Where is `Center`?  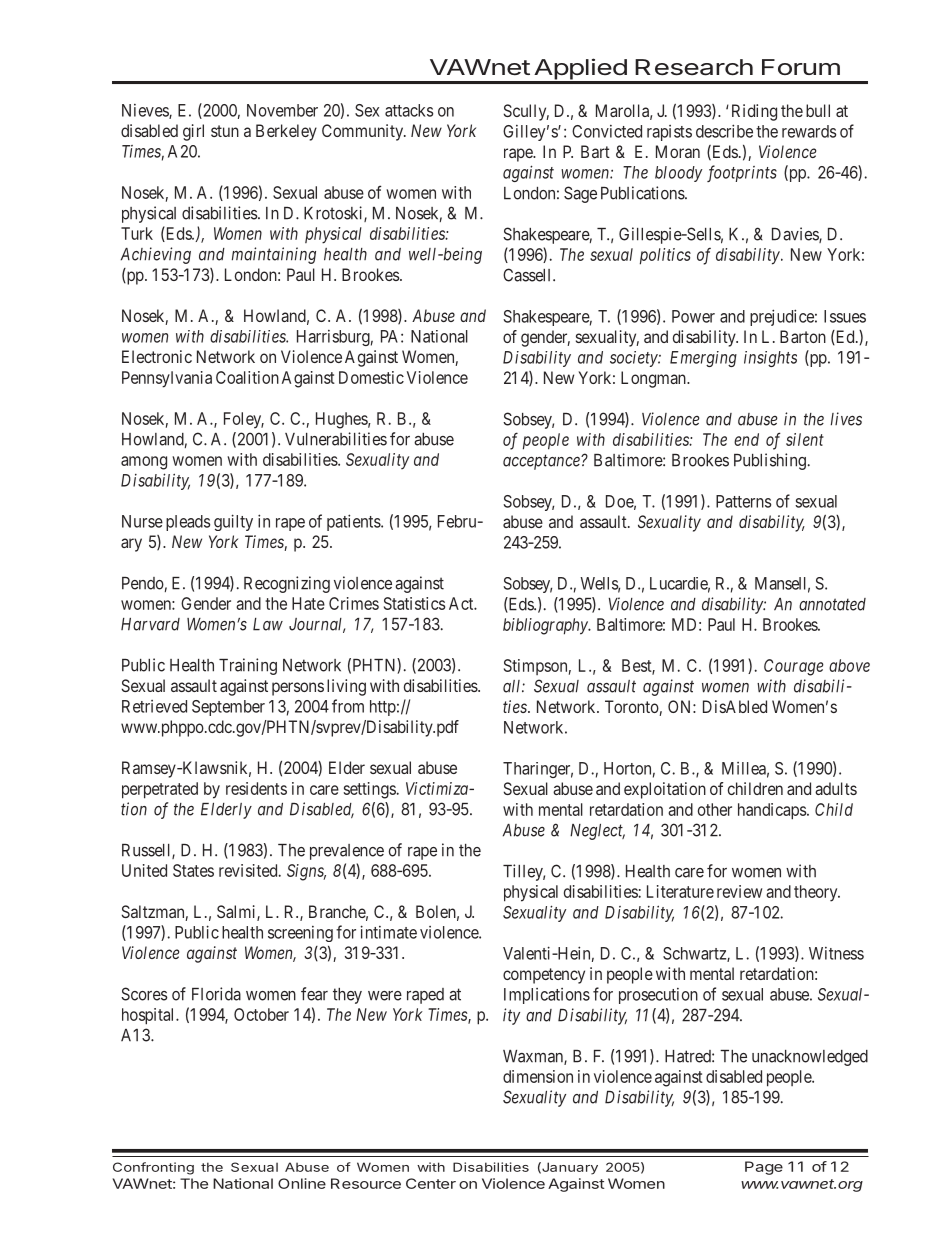
Center is located at coordinates (431, 1183).
